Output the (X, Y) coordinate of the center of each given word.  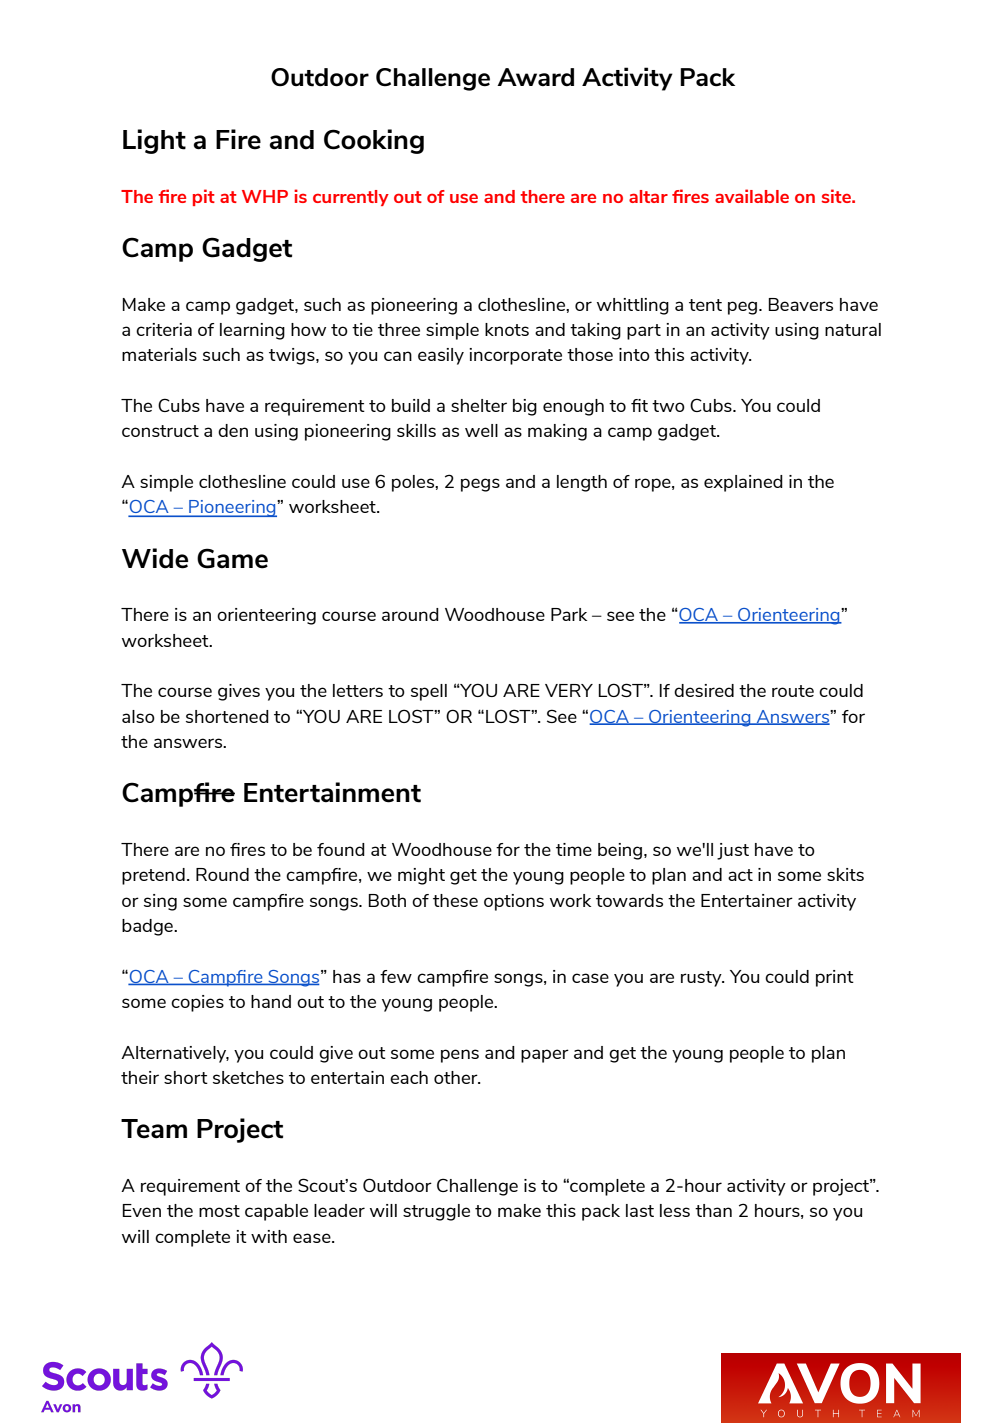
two (668, 406)
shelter (479, 405)
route (793, 691)
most (219, 1211)
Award (535, 77)
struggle (436, 1212)
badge (148, 927)
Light (154, 141)
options (514, 902)
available (752, 196)
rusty (702, 979)
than (713, 1210)
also (138, 716)
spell (429, 692)
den (233, 430)
